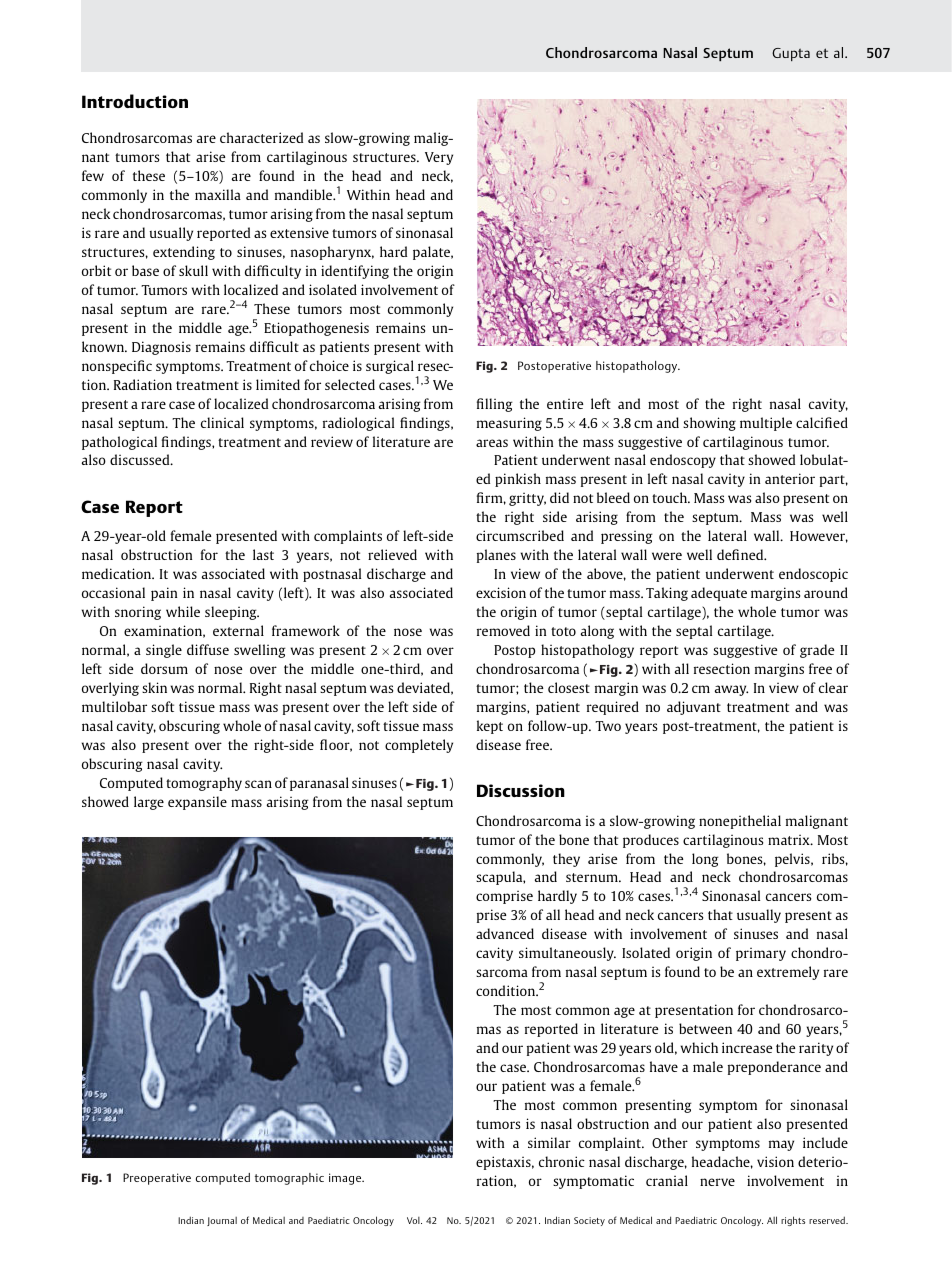  What do you see at coordinates (261, 137) in the image?
I see `characterized` at bounding box center [261, 137].
